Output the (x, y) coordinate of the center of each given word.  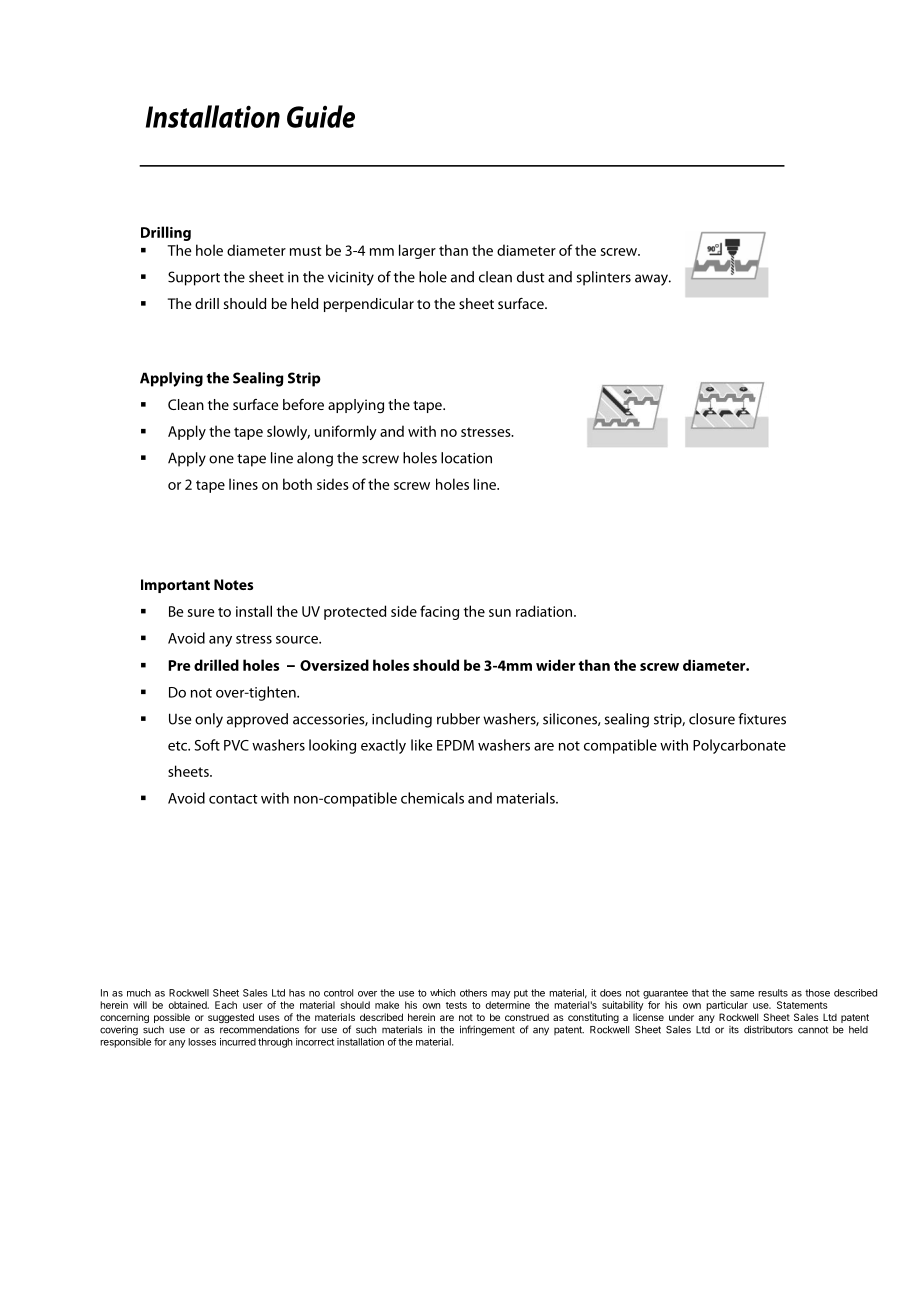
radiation (545, 611)
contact (233, 799)
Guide (321, 116)
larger (417, 251)
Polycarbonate (739, 746)
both (297, 484)
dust (530, 277)
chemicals (432, 798)
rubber (458, 719)
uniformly (346, 432)
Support (194, 278)
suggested (231, 1018)
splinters (603, 278)
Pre (179, 665)
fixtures (762, 719)
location (466, 458)
